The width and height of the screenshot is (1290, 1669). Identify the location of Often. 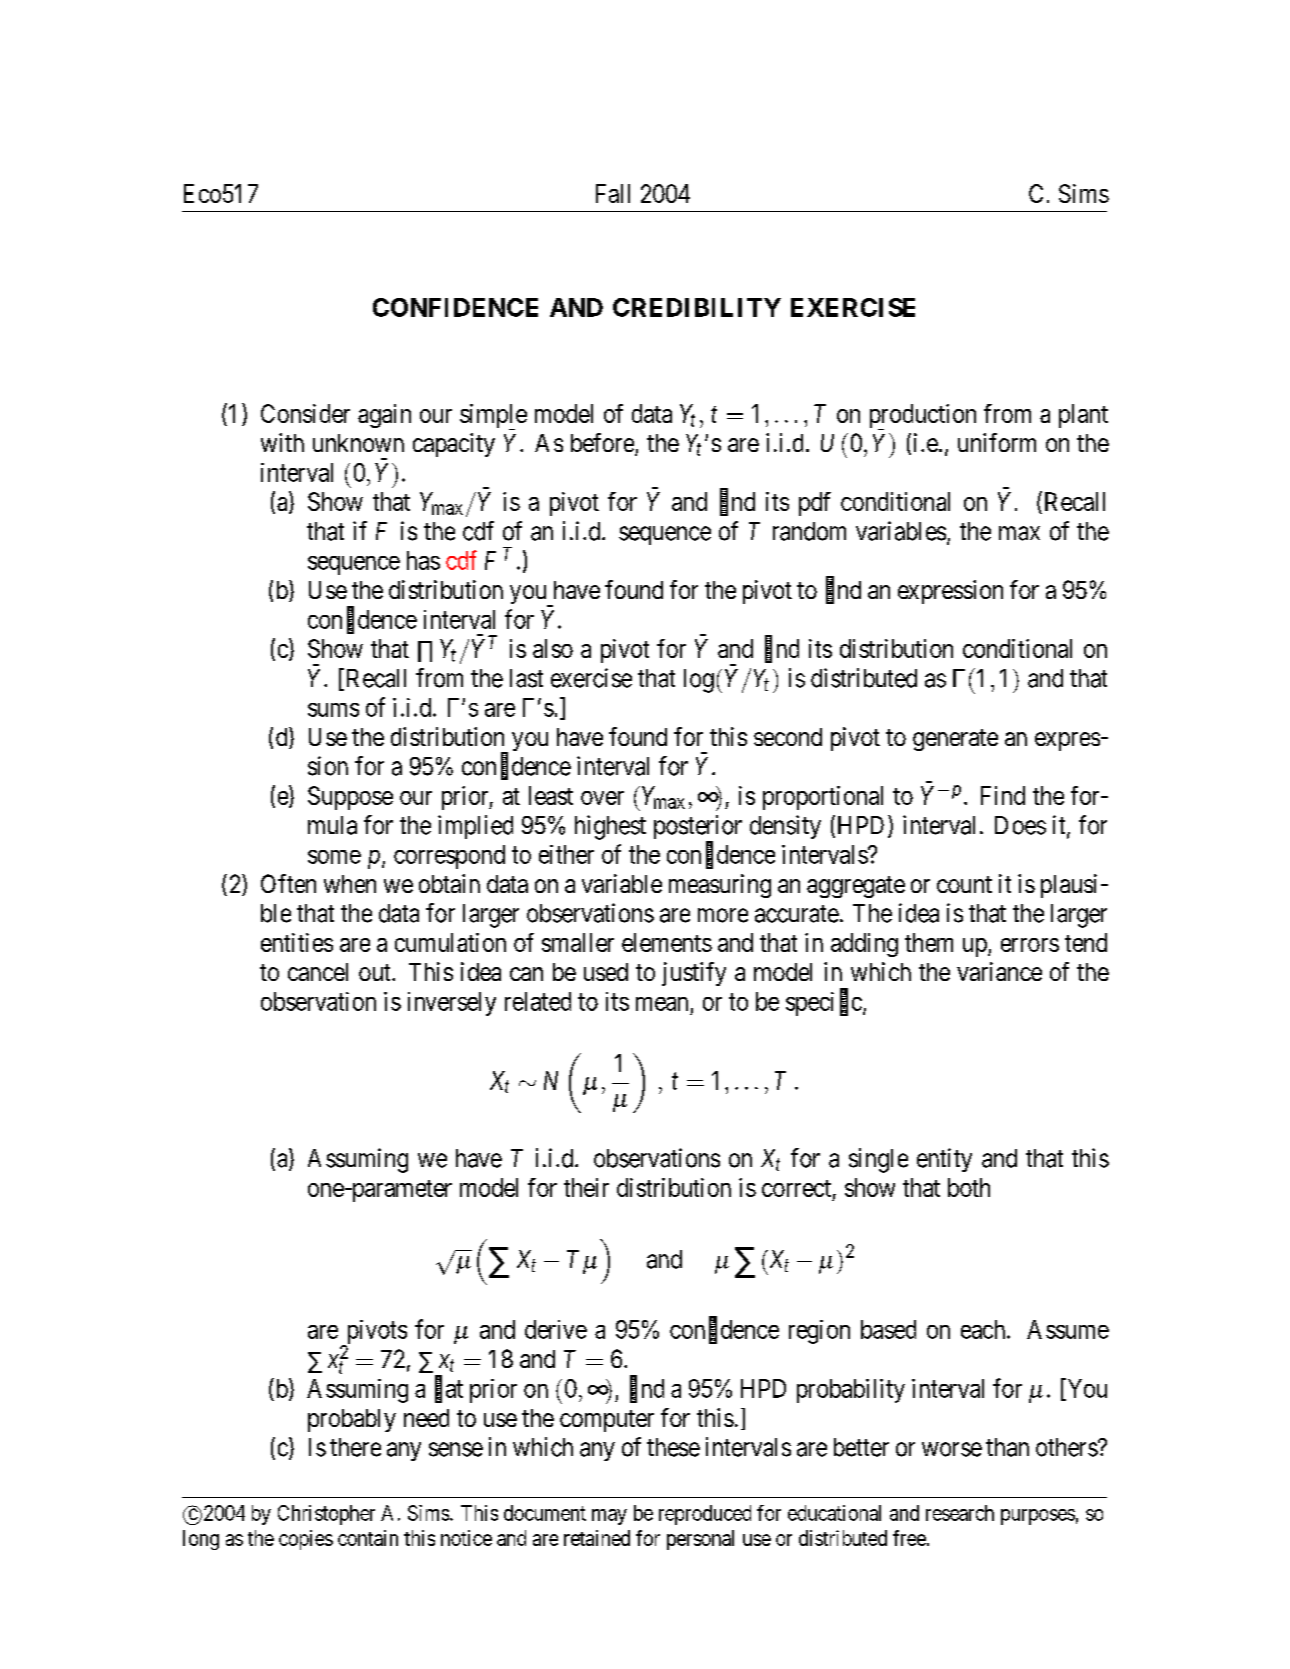
(288, 883).
